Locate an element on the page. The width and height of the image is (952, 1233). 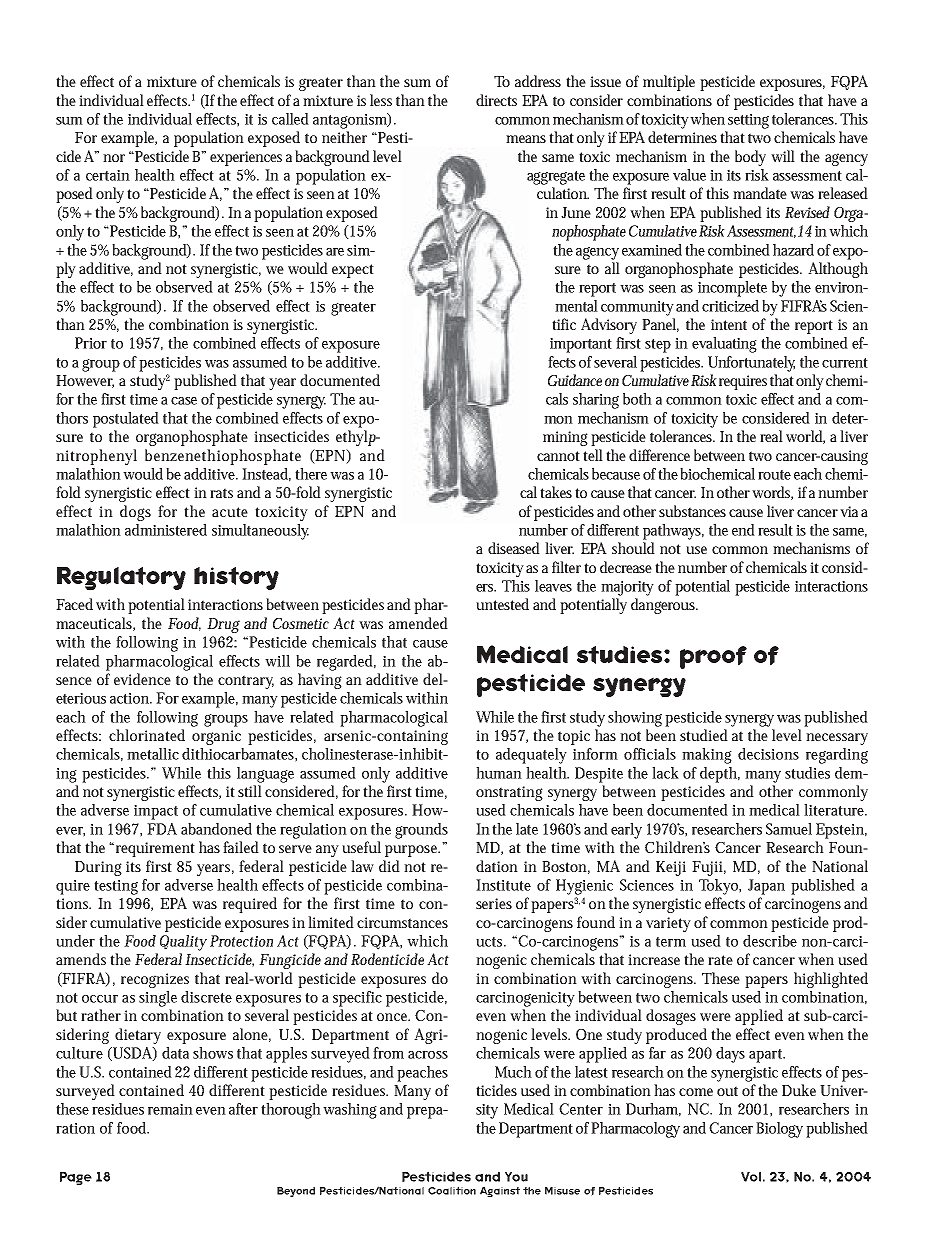
chlorinated is located at coordinates (147, 735).
